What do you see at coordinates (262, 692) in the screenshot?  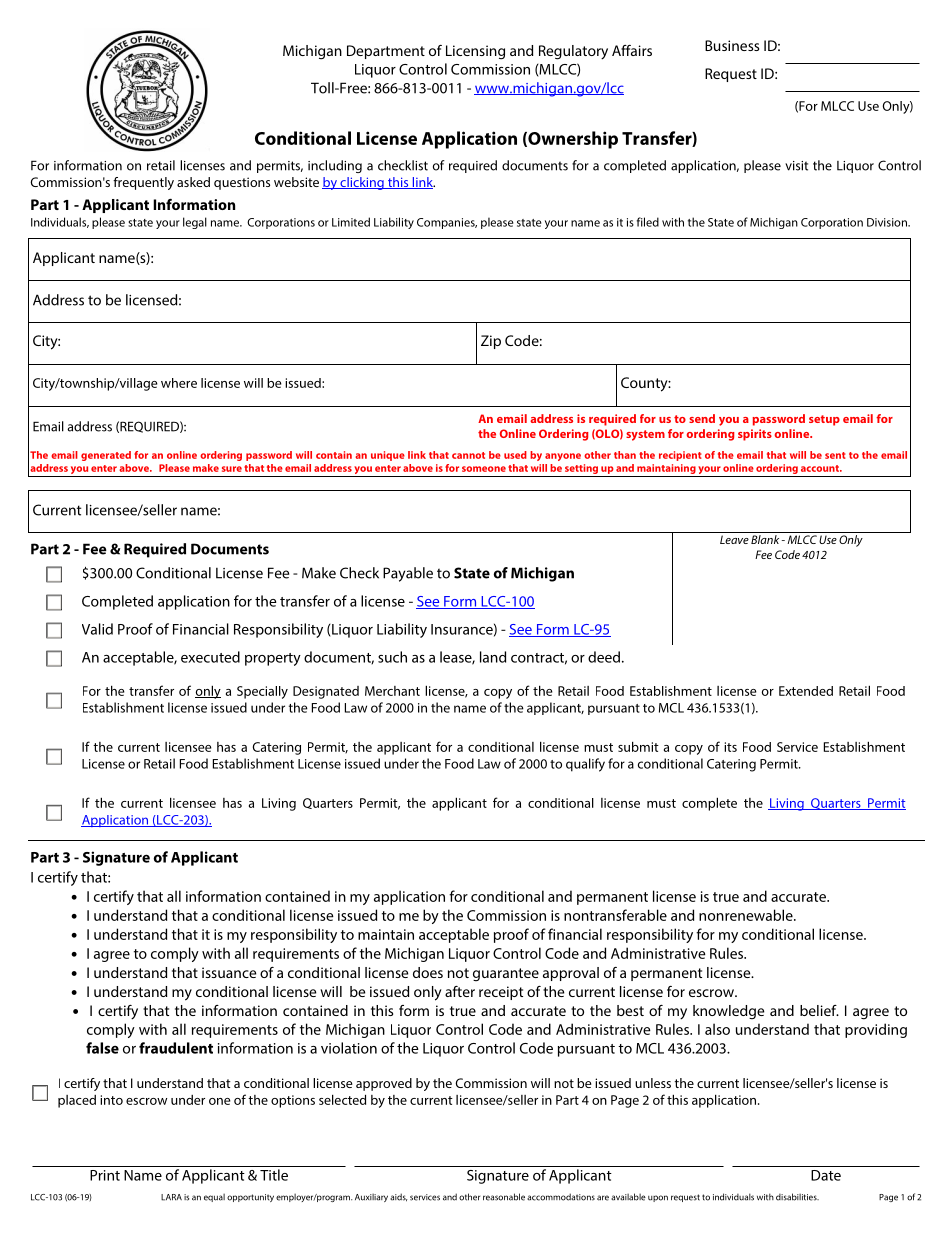 I see `Specially` at bounding box center [262, 692].
